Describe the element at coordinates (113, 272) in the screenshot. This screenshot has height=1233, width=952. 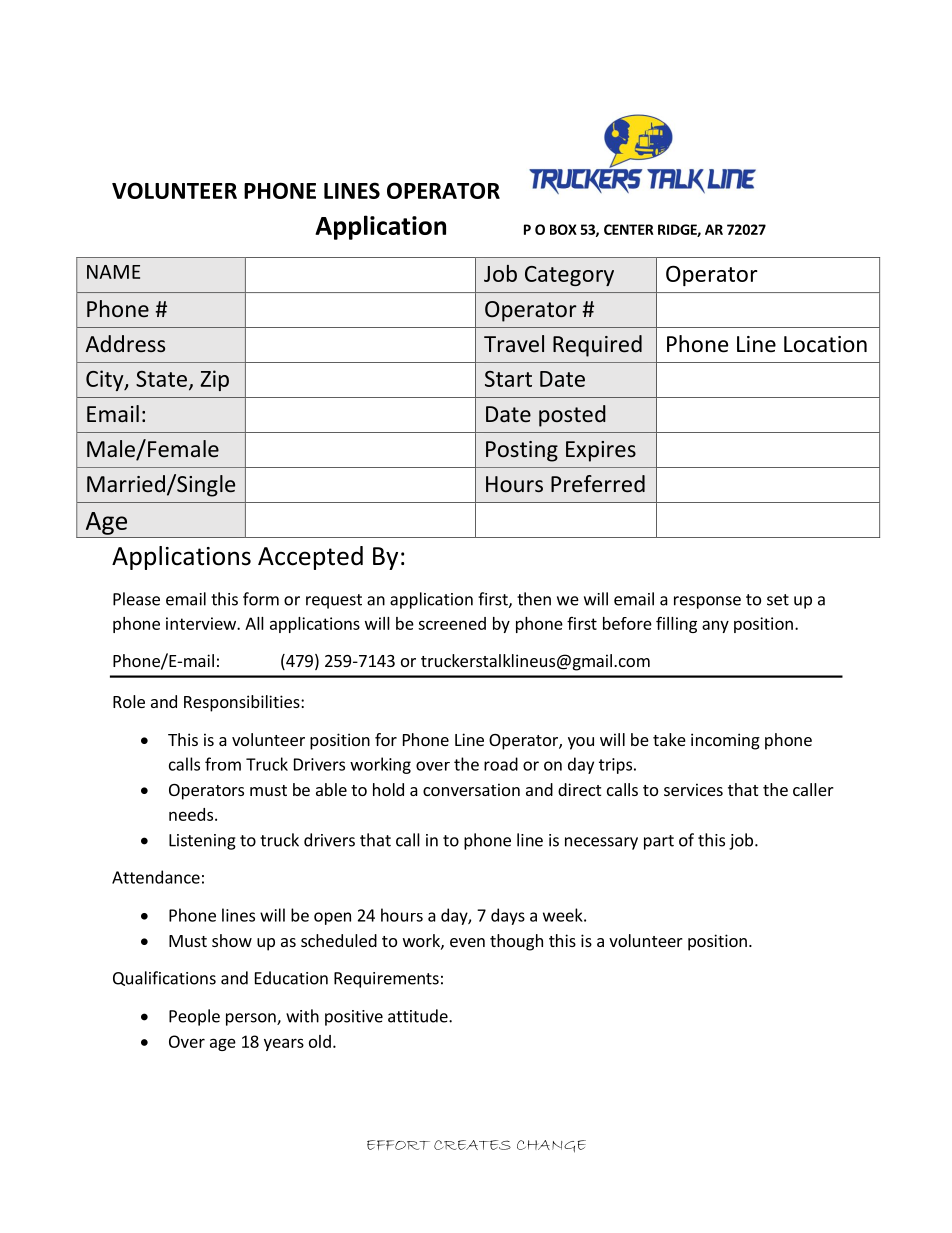
I see `NAME` at that location.
